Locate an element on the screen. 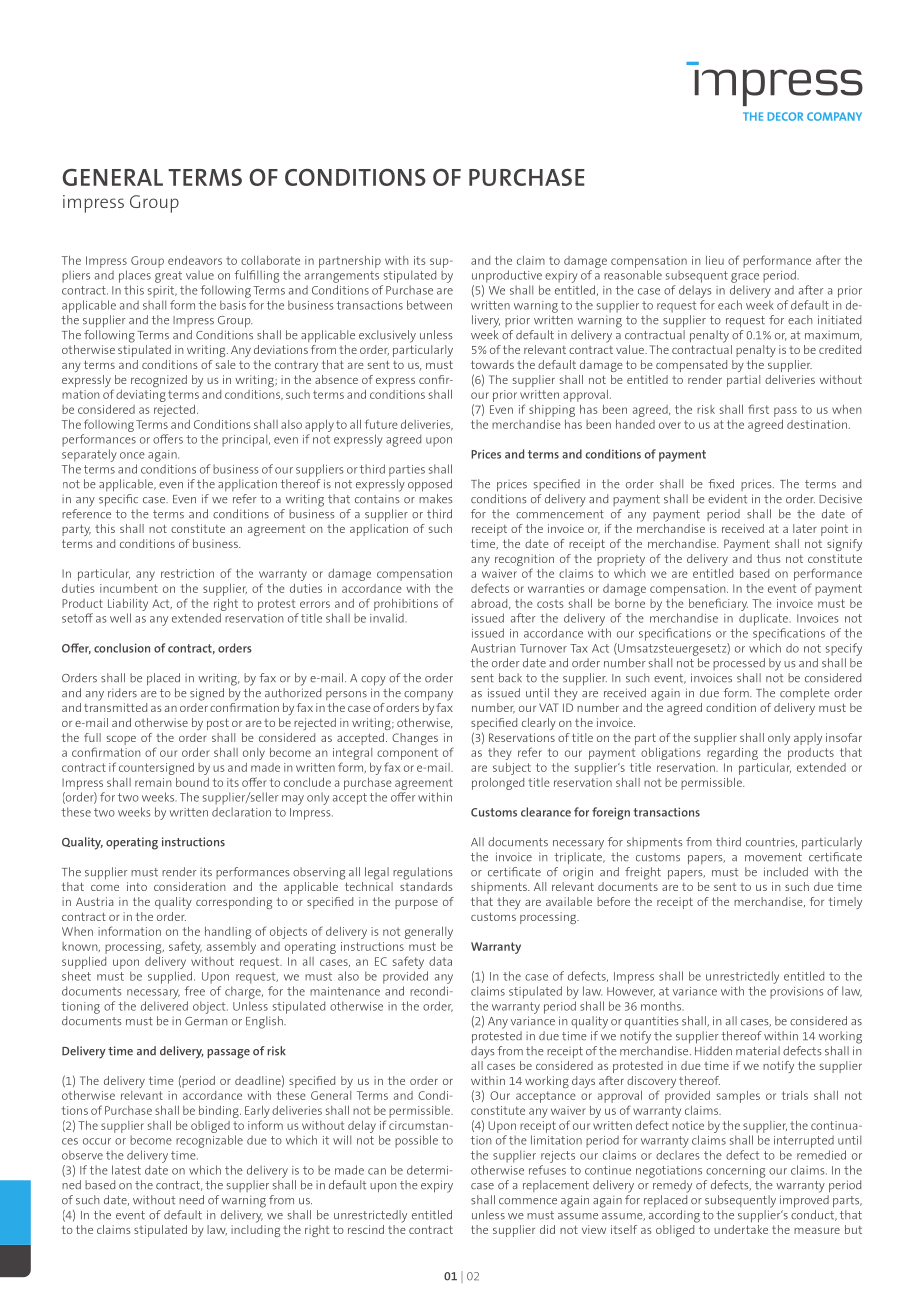 The image size is (924, 1308). spirit is located at coordinates (162, 292).
